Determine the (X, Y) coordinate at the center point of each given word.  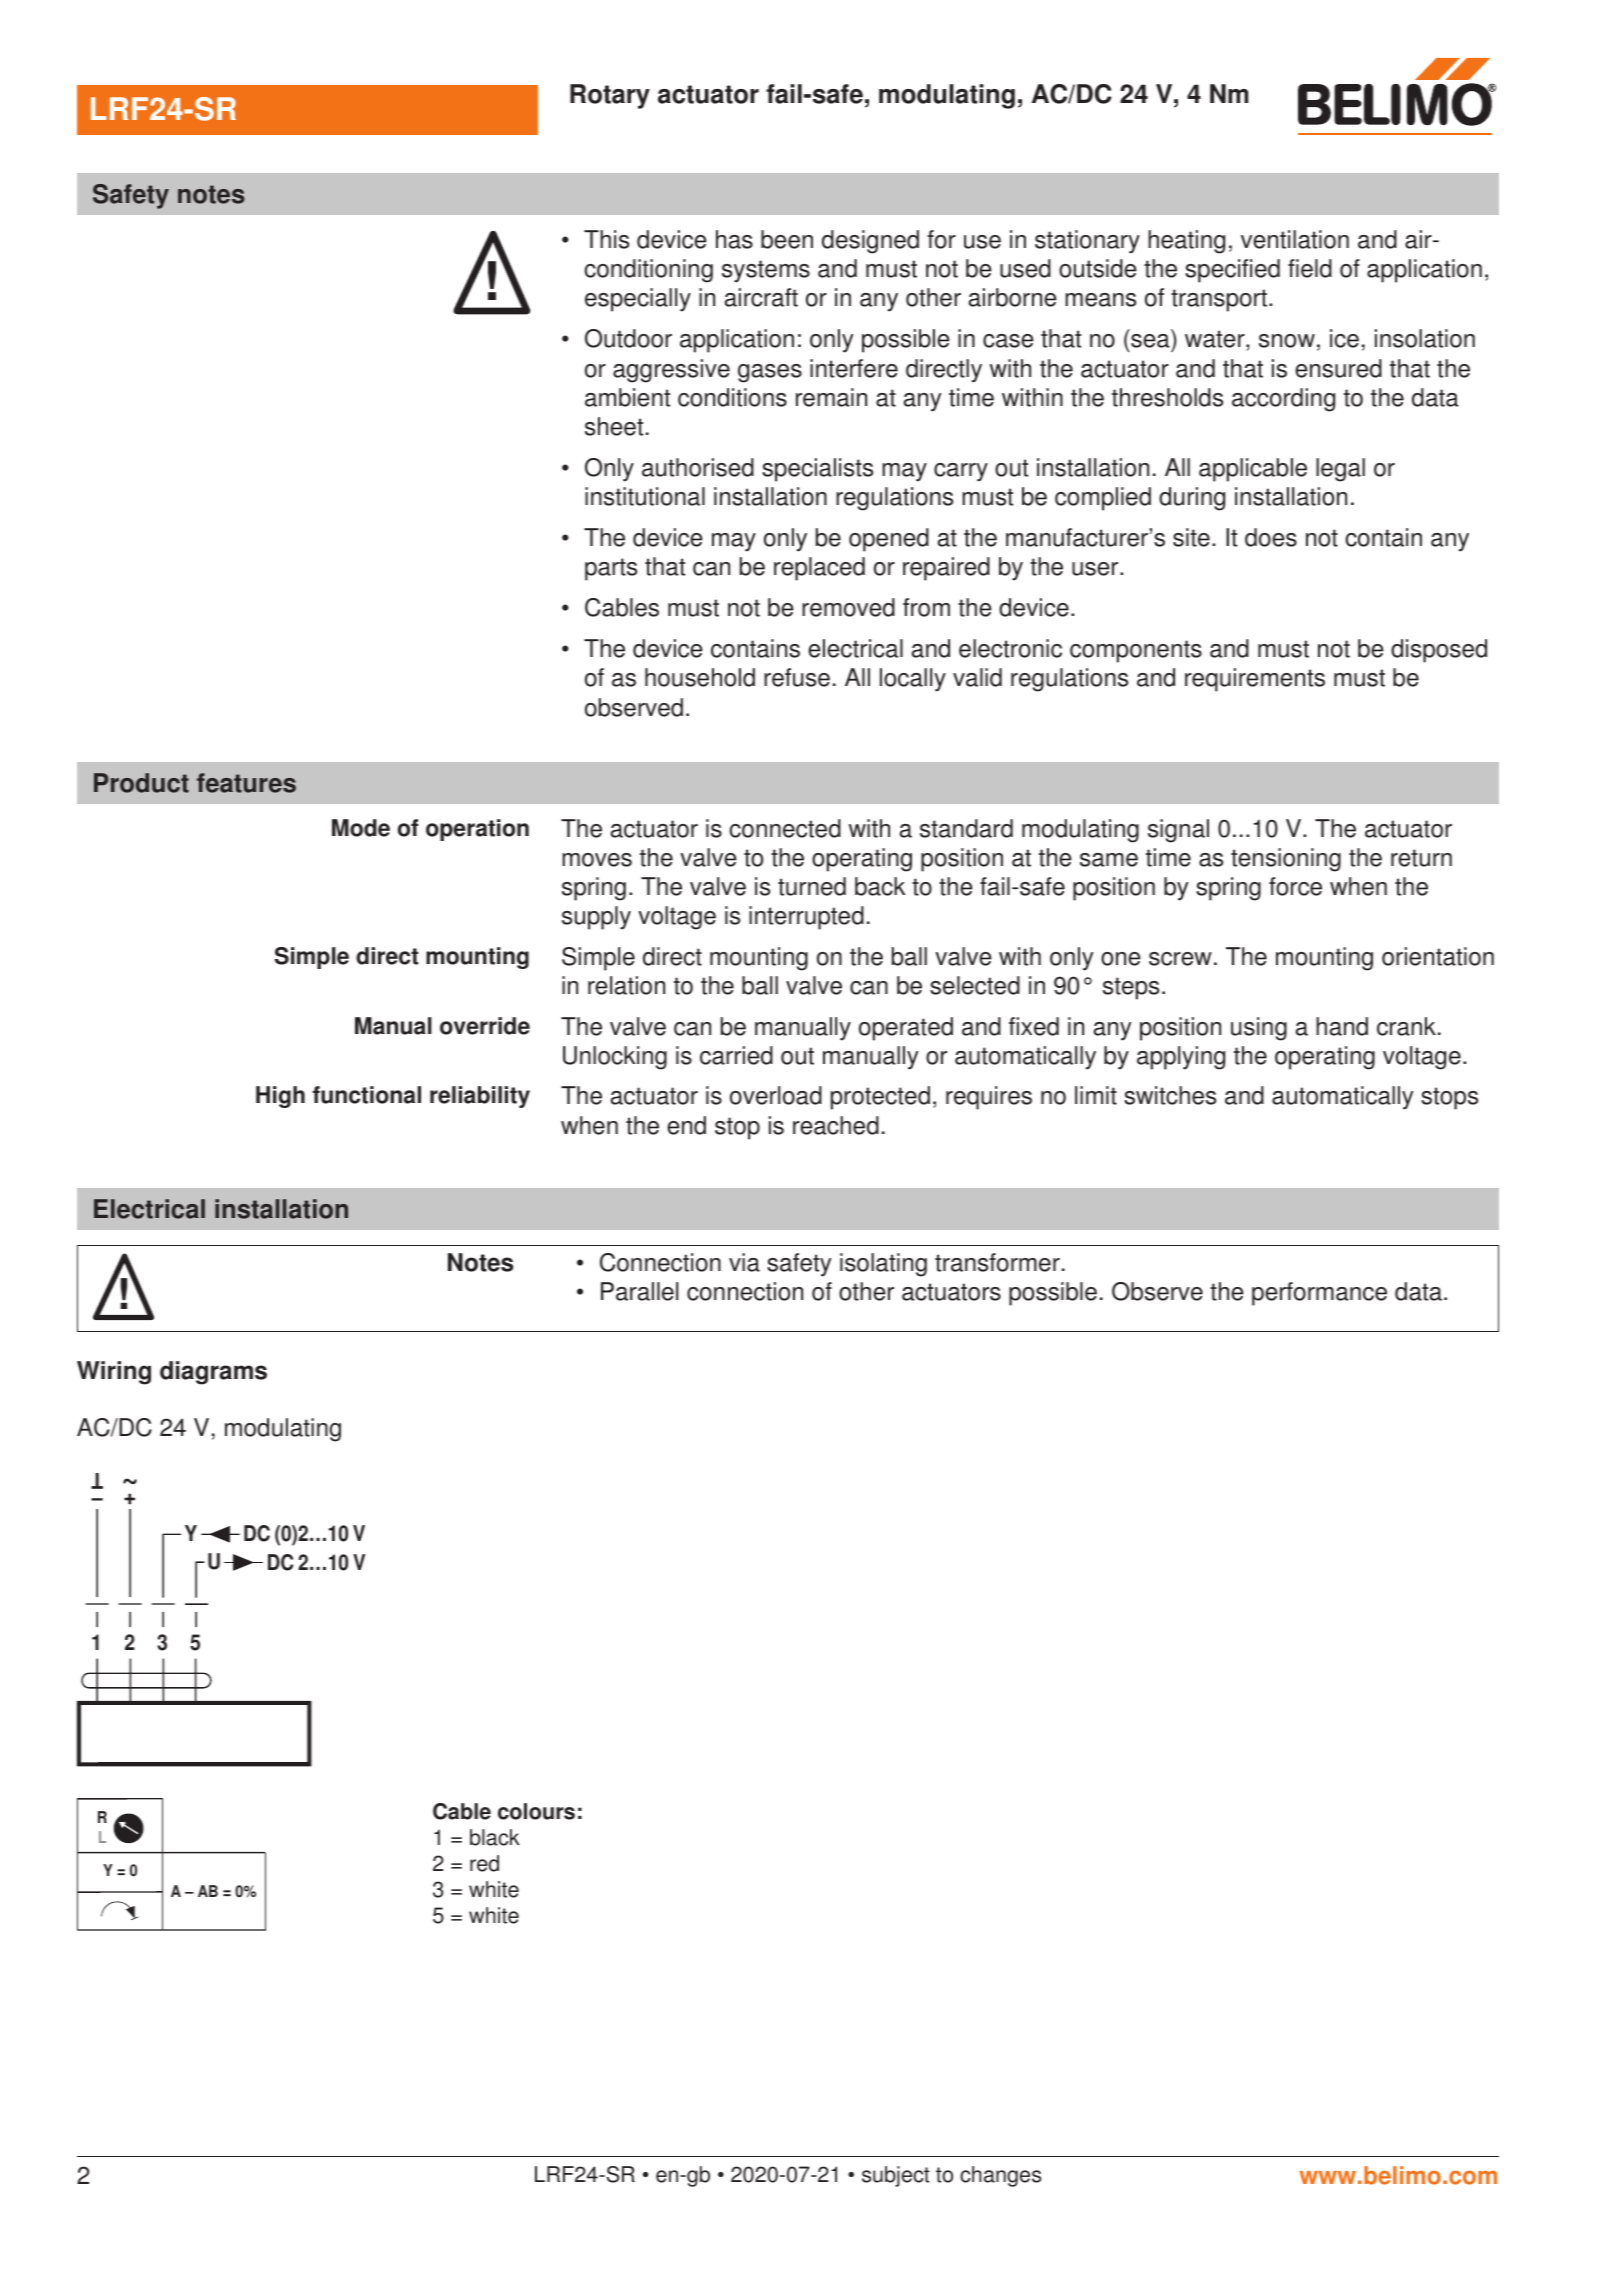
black (495, 1837)
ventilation (1295, 239)
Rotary (610, 96)
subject (896, 2176)
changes (1000, 2176)
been (787, 239)
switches (1170, 1095)
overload (776, 1095)
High (280, 1097)
